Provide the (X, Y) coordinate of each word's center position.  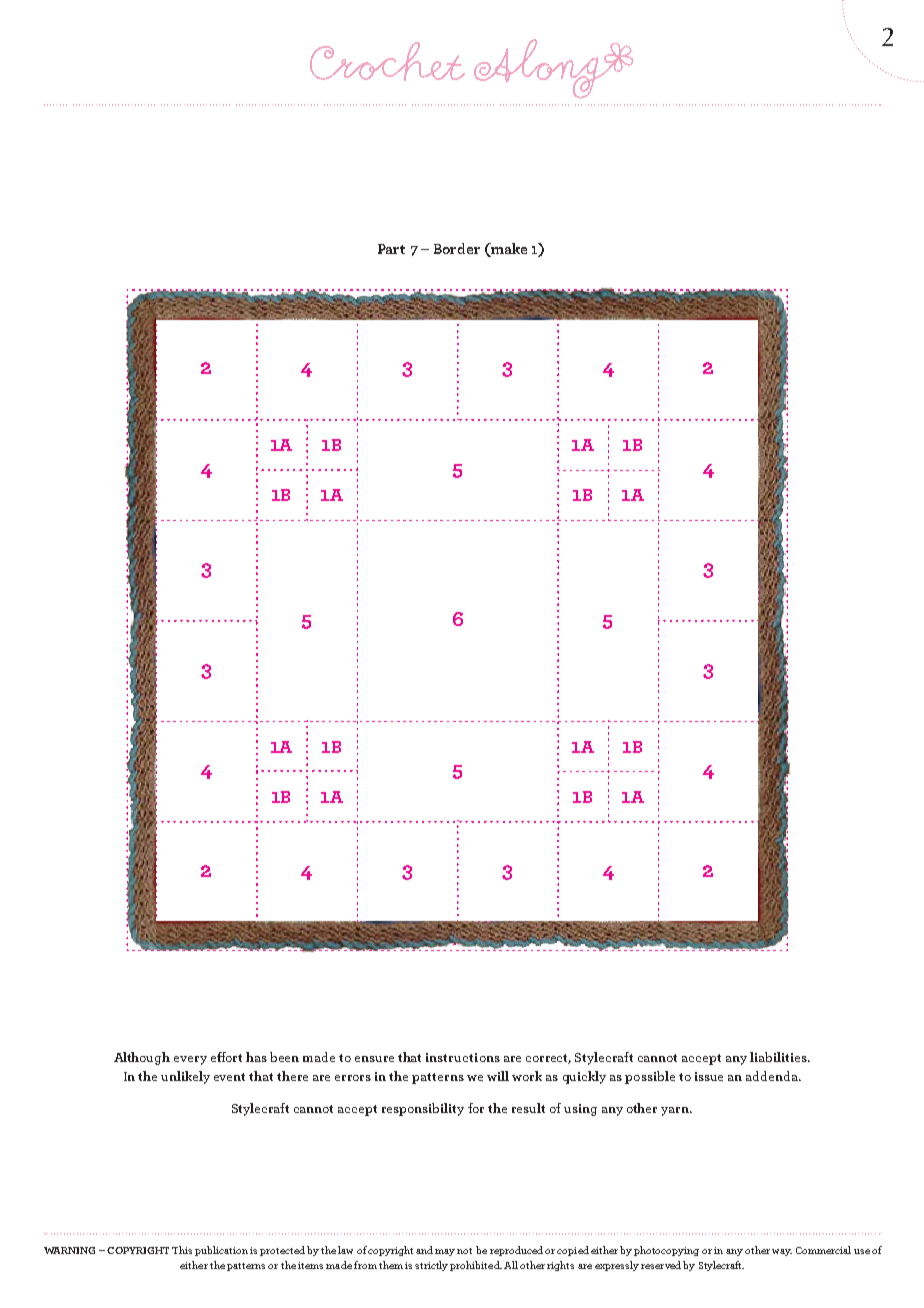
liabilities (779, 1057)
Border (457, 248)
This (182, 1250)
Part (391, 249)
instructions (463, 1057)
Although (142, 1058)
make (508, 249)
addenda (773, 1076)
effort (226, 1057)
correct (548, 1059)
